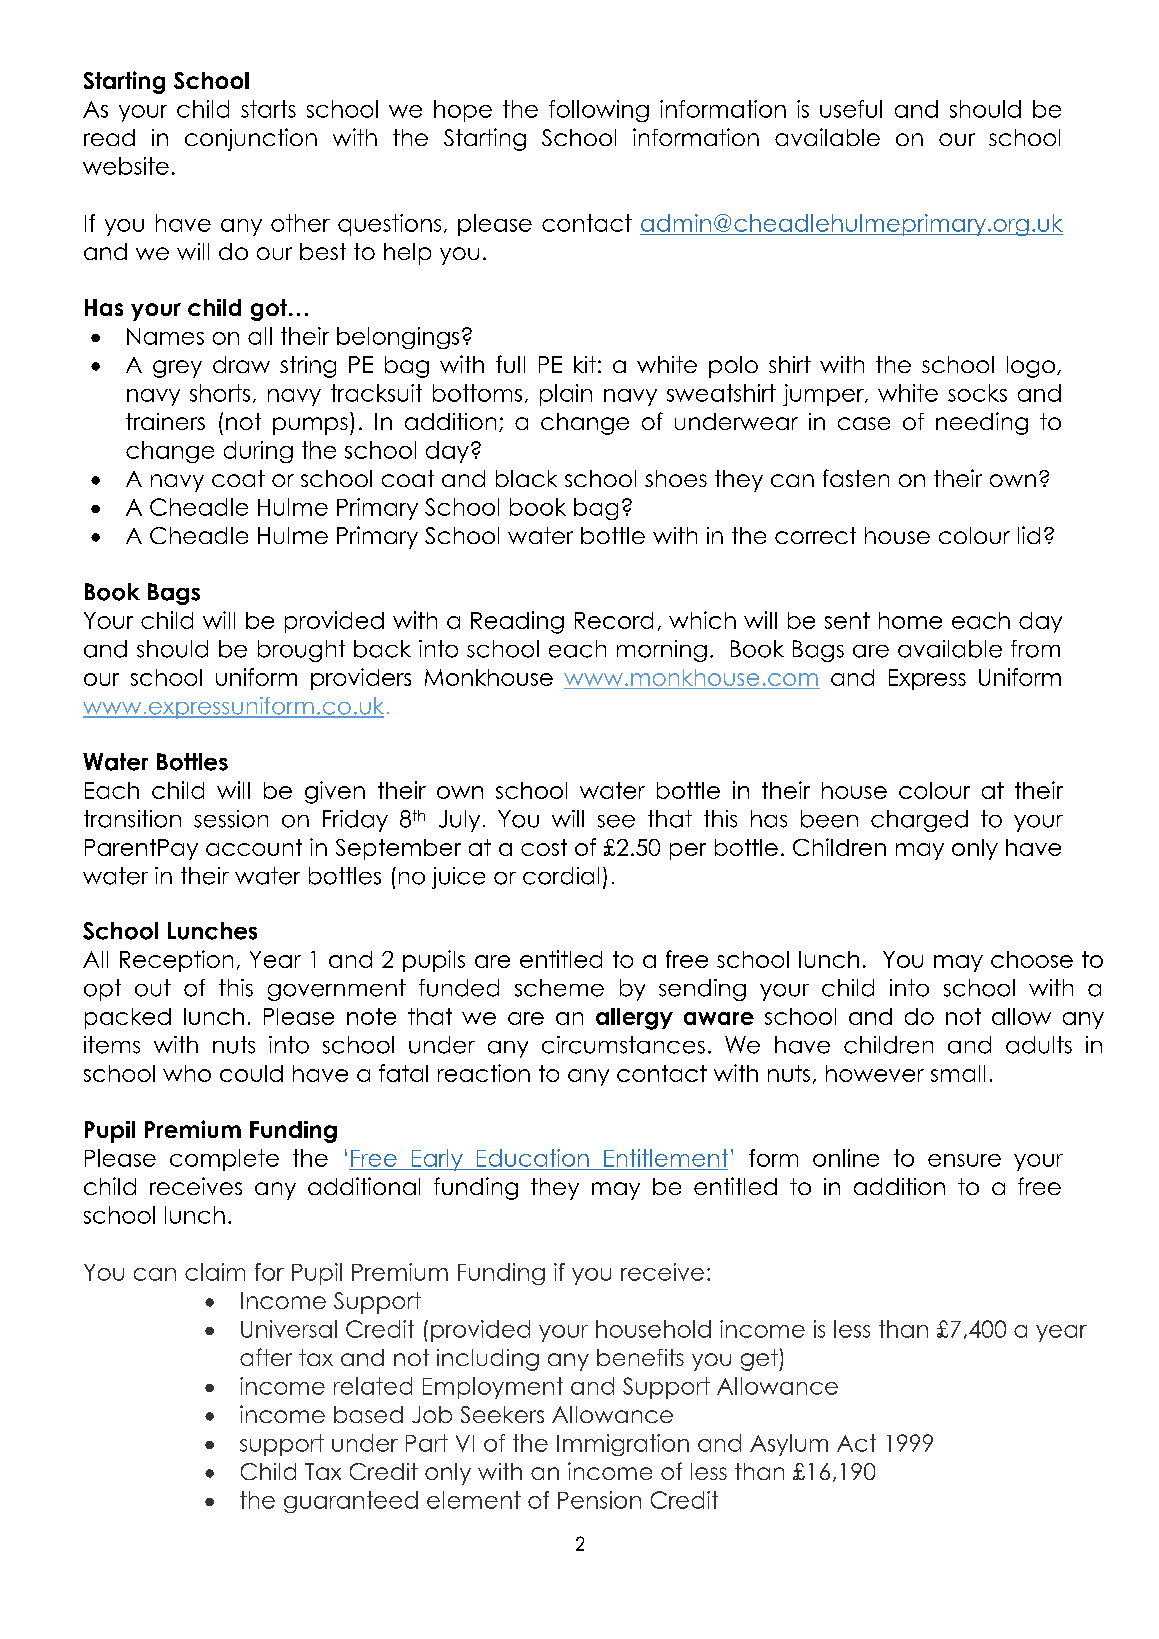 Image resolution: width=1159 pixels, height=1639 pixels. What do you see at coordinates (251, 139) in the image?
I see `conjunction` at bounding box center [251, 139].
